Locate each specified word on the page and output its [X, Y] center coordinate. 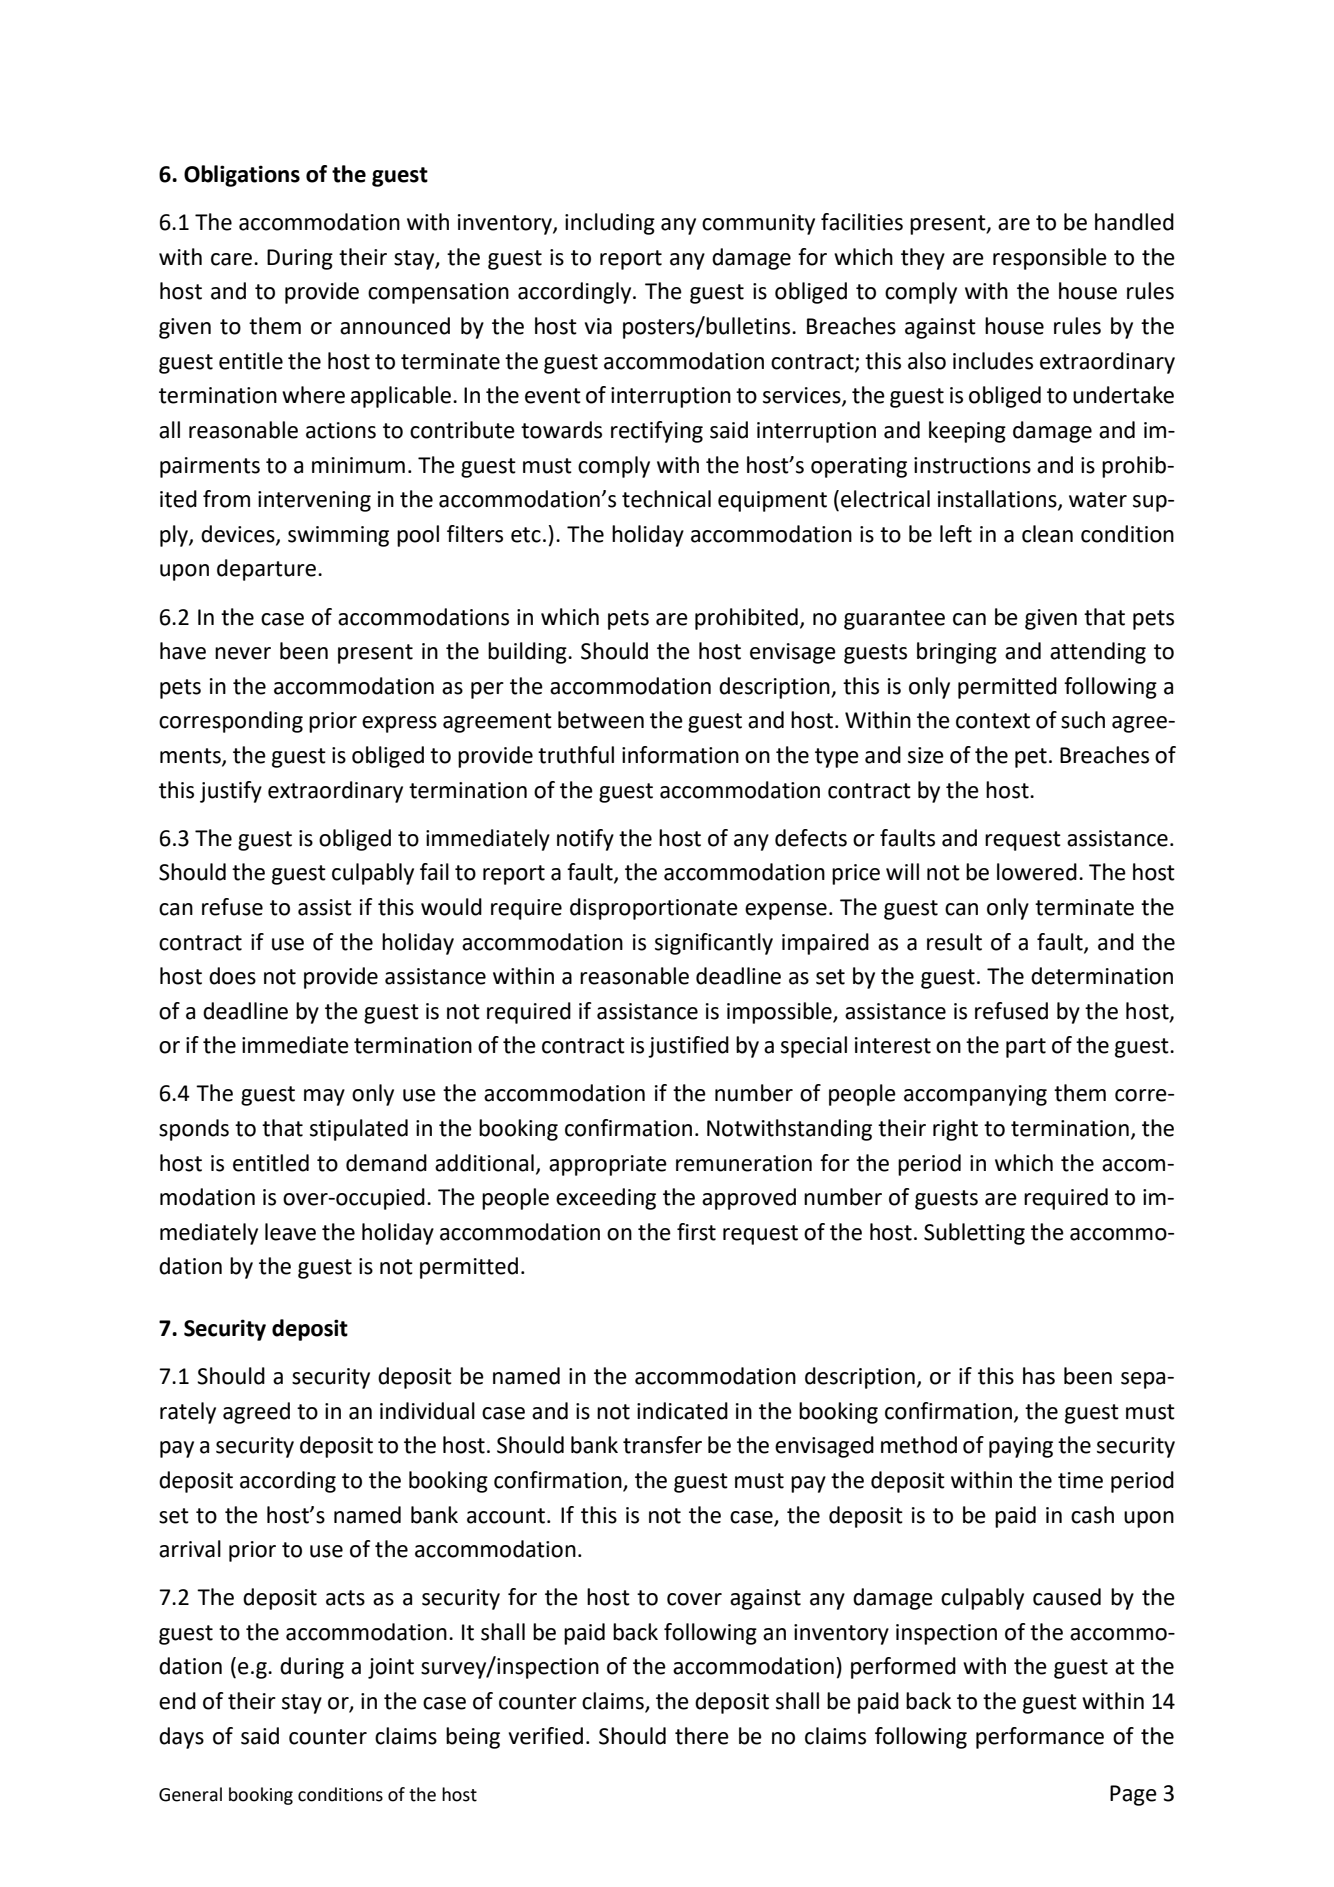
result [954, 942]
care [233, 259]
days [181, 1738]
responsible [1050, 259]
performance [1040, 1738]
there [702, 1736]
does [232, 976]
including [610, 224]
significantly [714, 944]
